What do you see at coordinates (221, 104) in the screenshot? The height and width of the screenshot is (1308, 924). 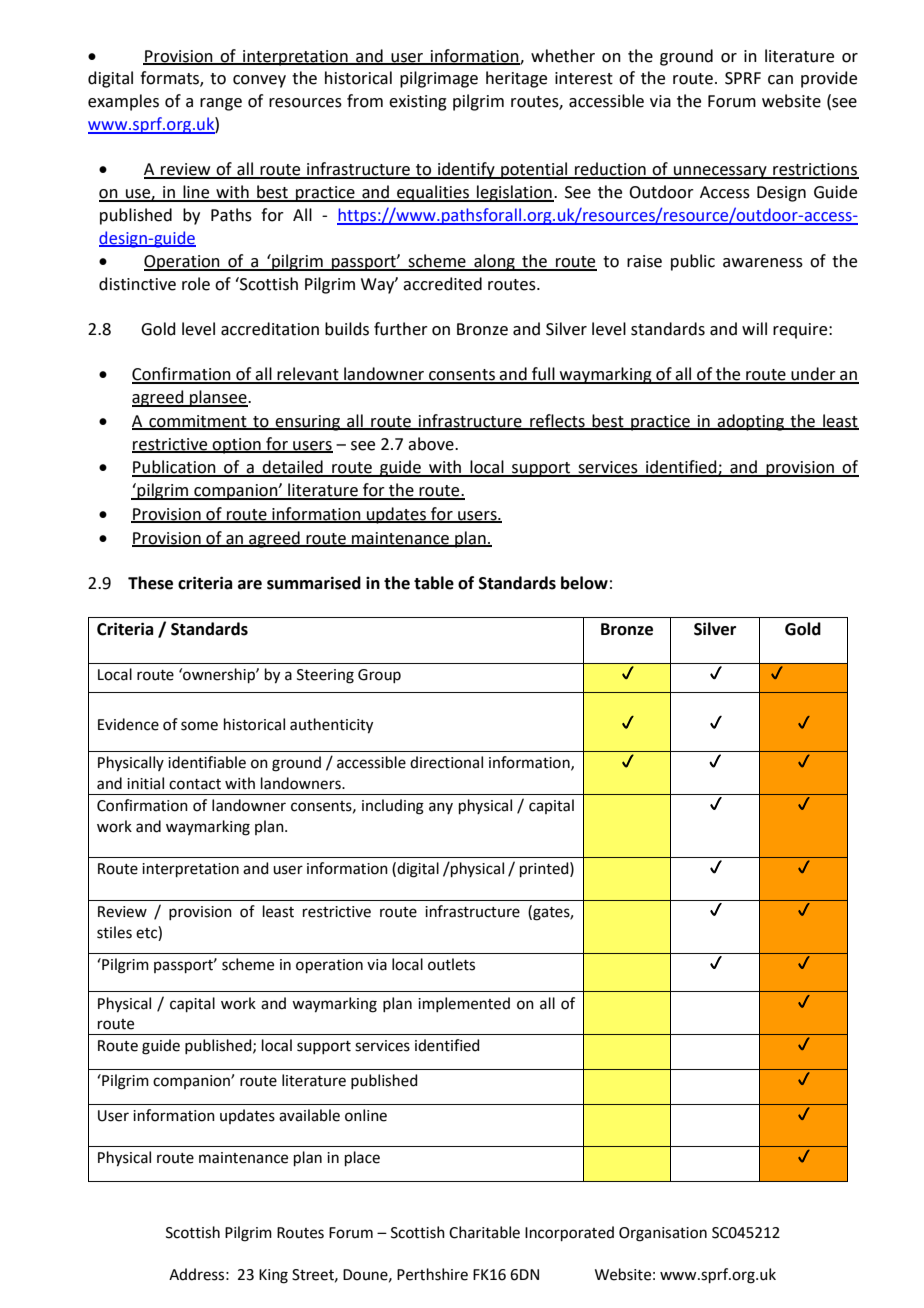 I see `range` at bounding box center [221, 104].
